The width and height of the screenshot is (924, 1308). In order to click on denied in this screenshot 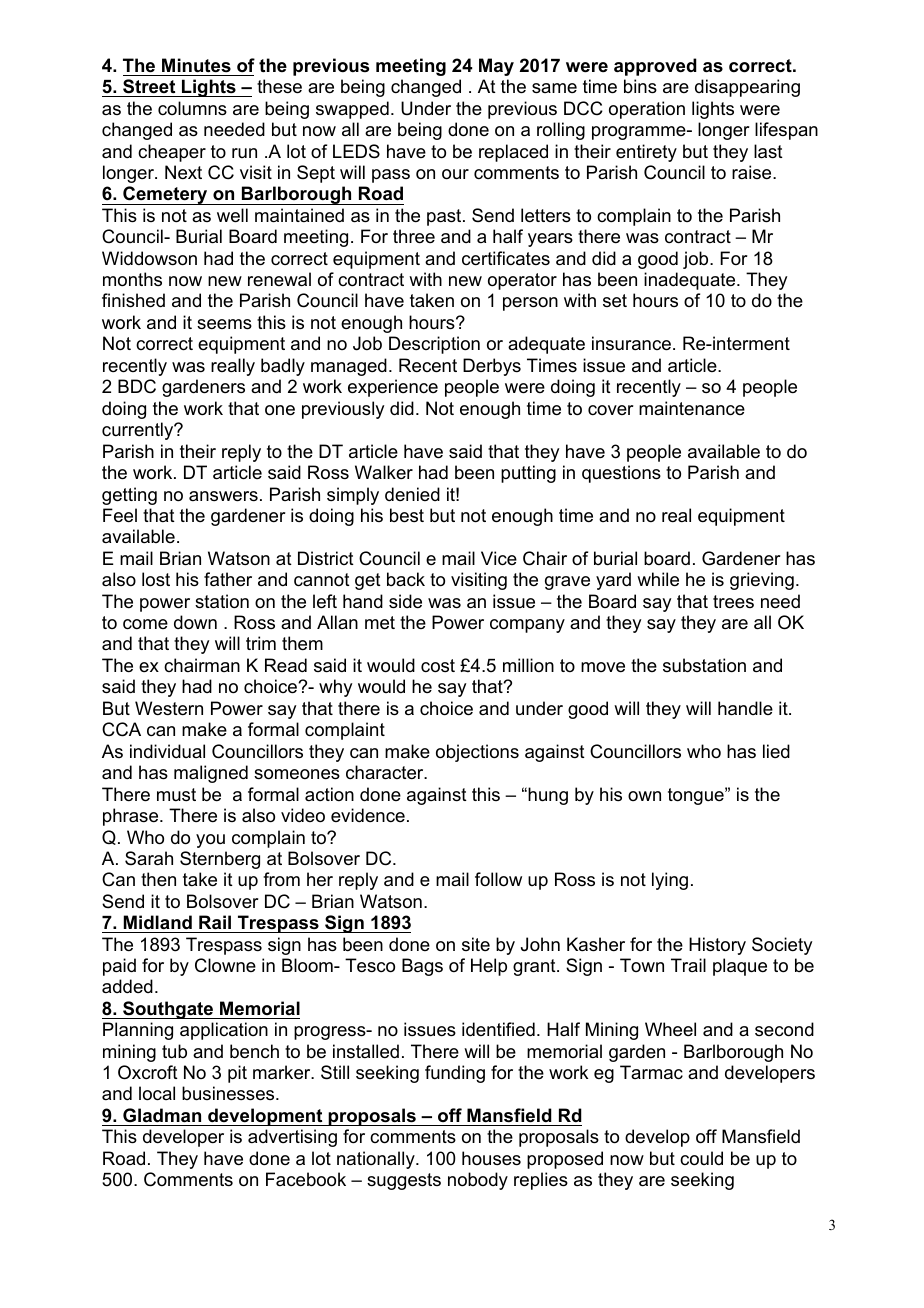, I will do `click(412, 494)`.
